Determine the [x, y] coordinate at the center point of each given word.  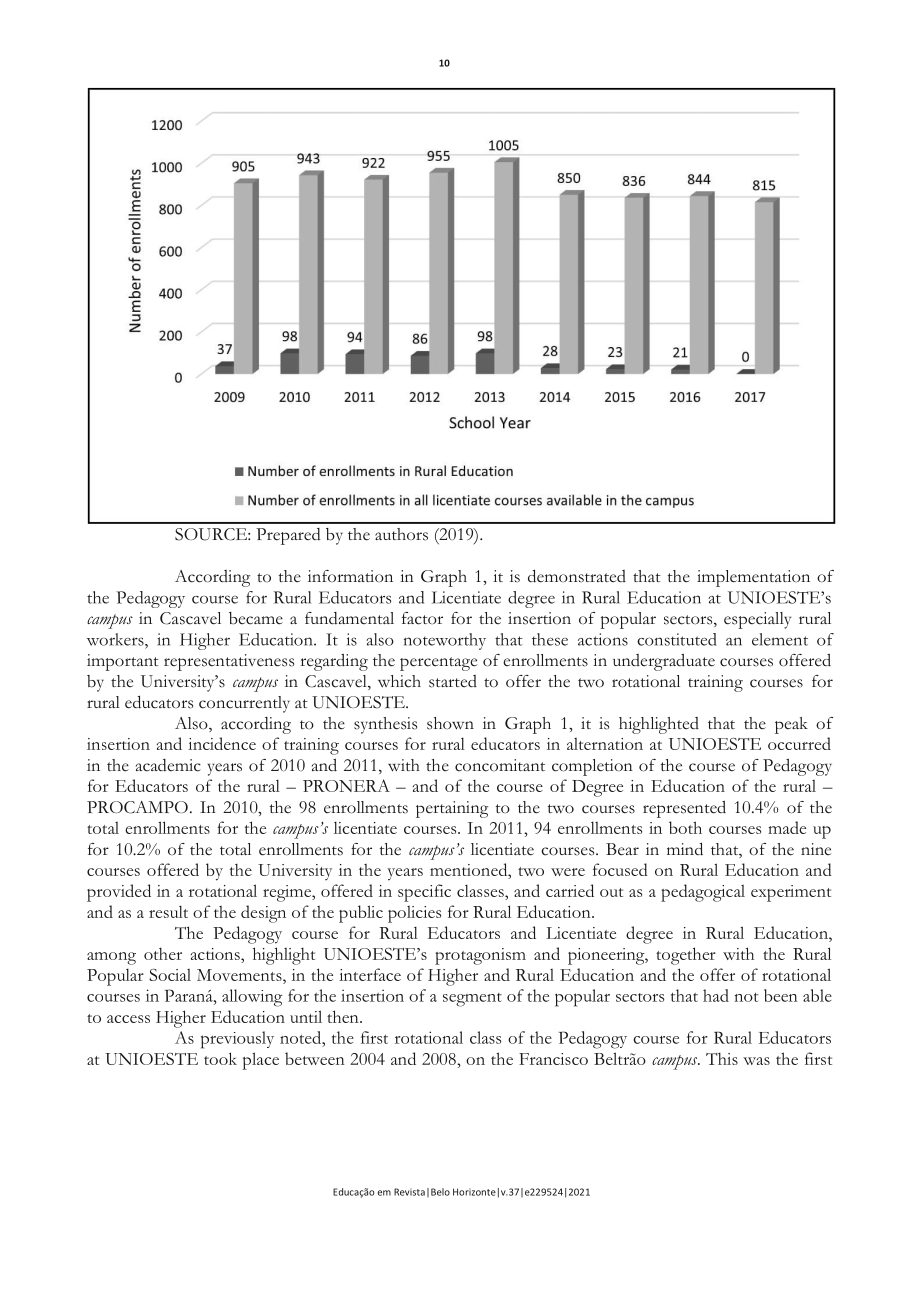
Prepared [288, 536]
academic [168, 765]
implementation [753, 578]
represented [684, 809]
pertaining [452, 809]
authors [401, 534]
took [220, 1058]
